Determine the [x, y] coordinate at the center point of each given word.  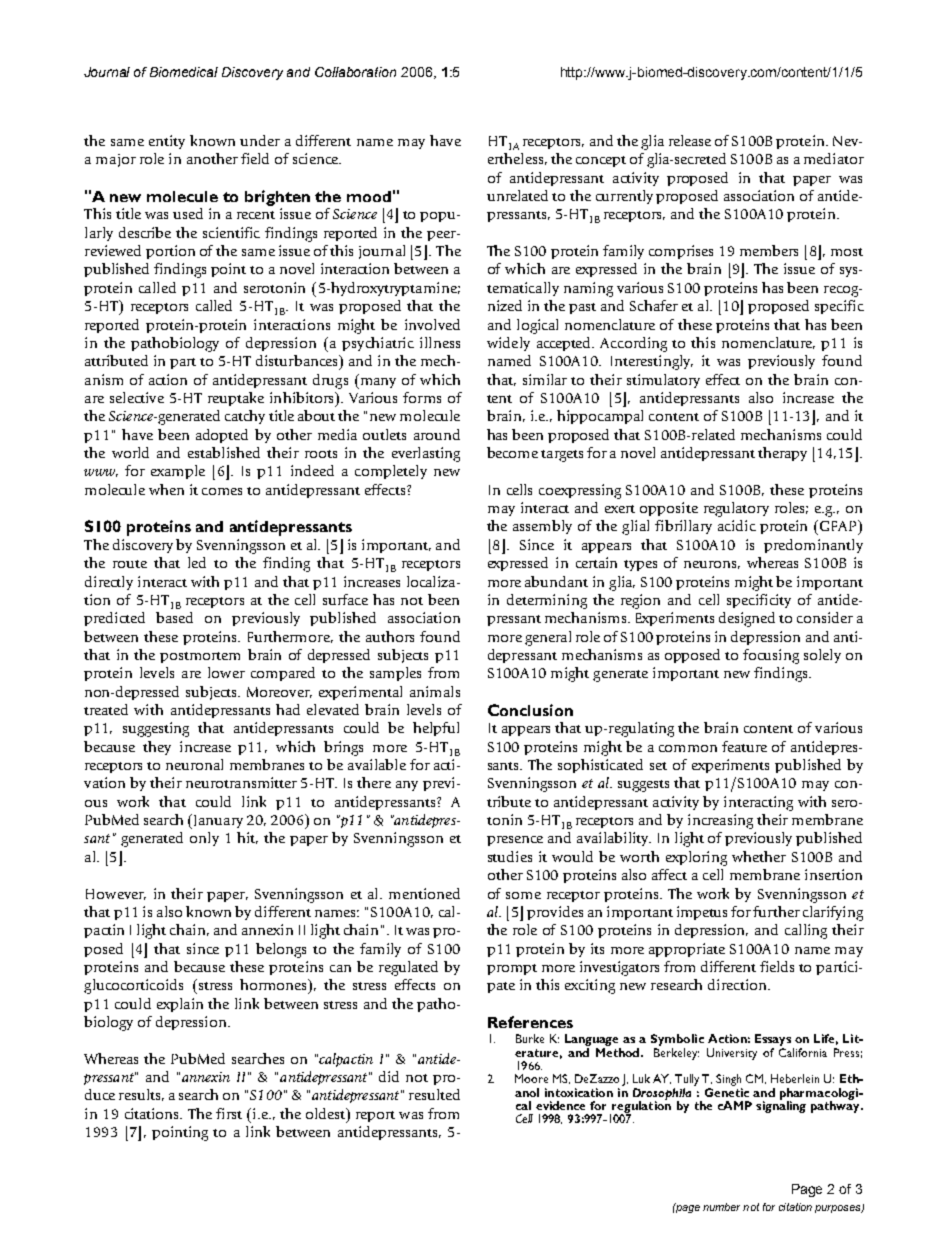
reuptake [236, 399]
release [690, 140]
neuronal [194, 764]
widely [508, 344]
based [174, 617]
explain [180, 1005]
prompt [512, 969]
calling [806, 931]
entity [167, 142]
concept [601, 161]
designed [747, 619]
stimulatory [663, 381]
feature [744, 746]
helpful [436, 729]
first [229, 1113]
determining [547, 601]
